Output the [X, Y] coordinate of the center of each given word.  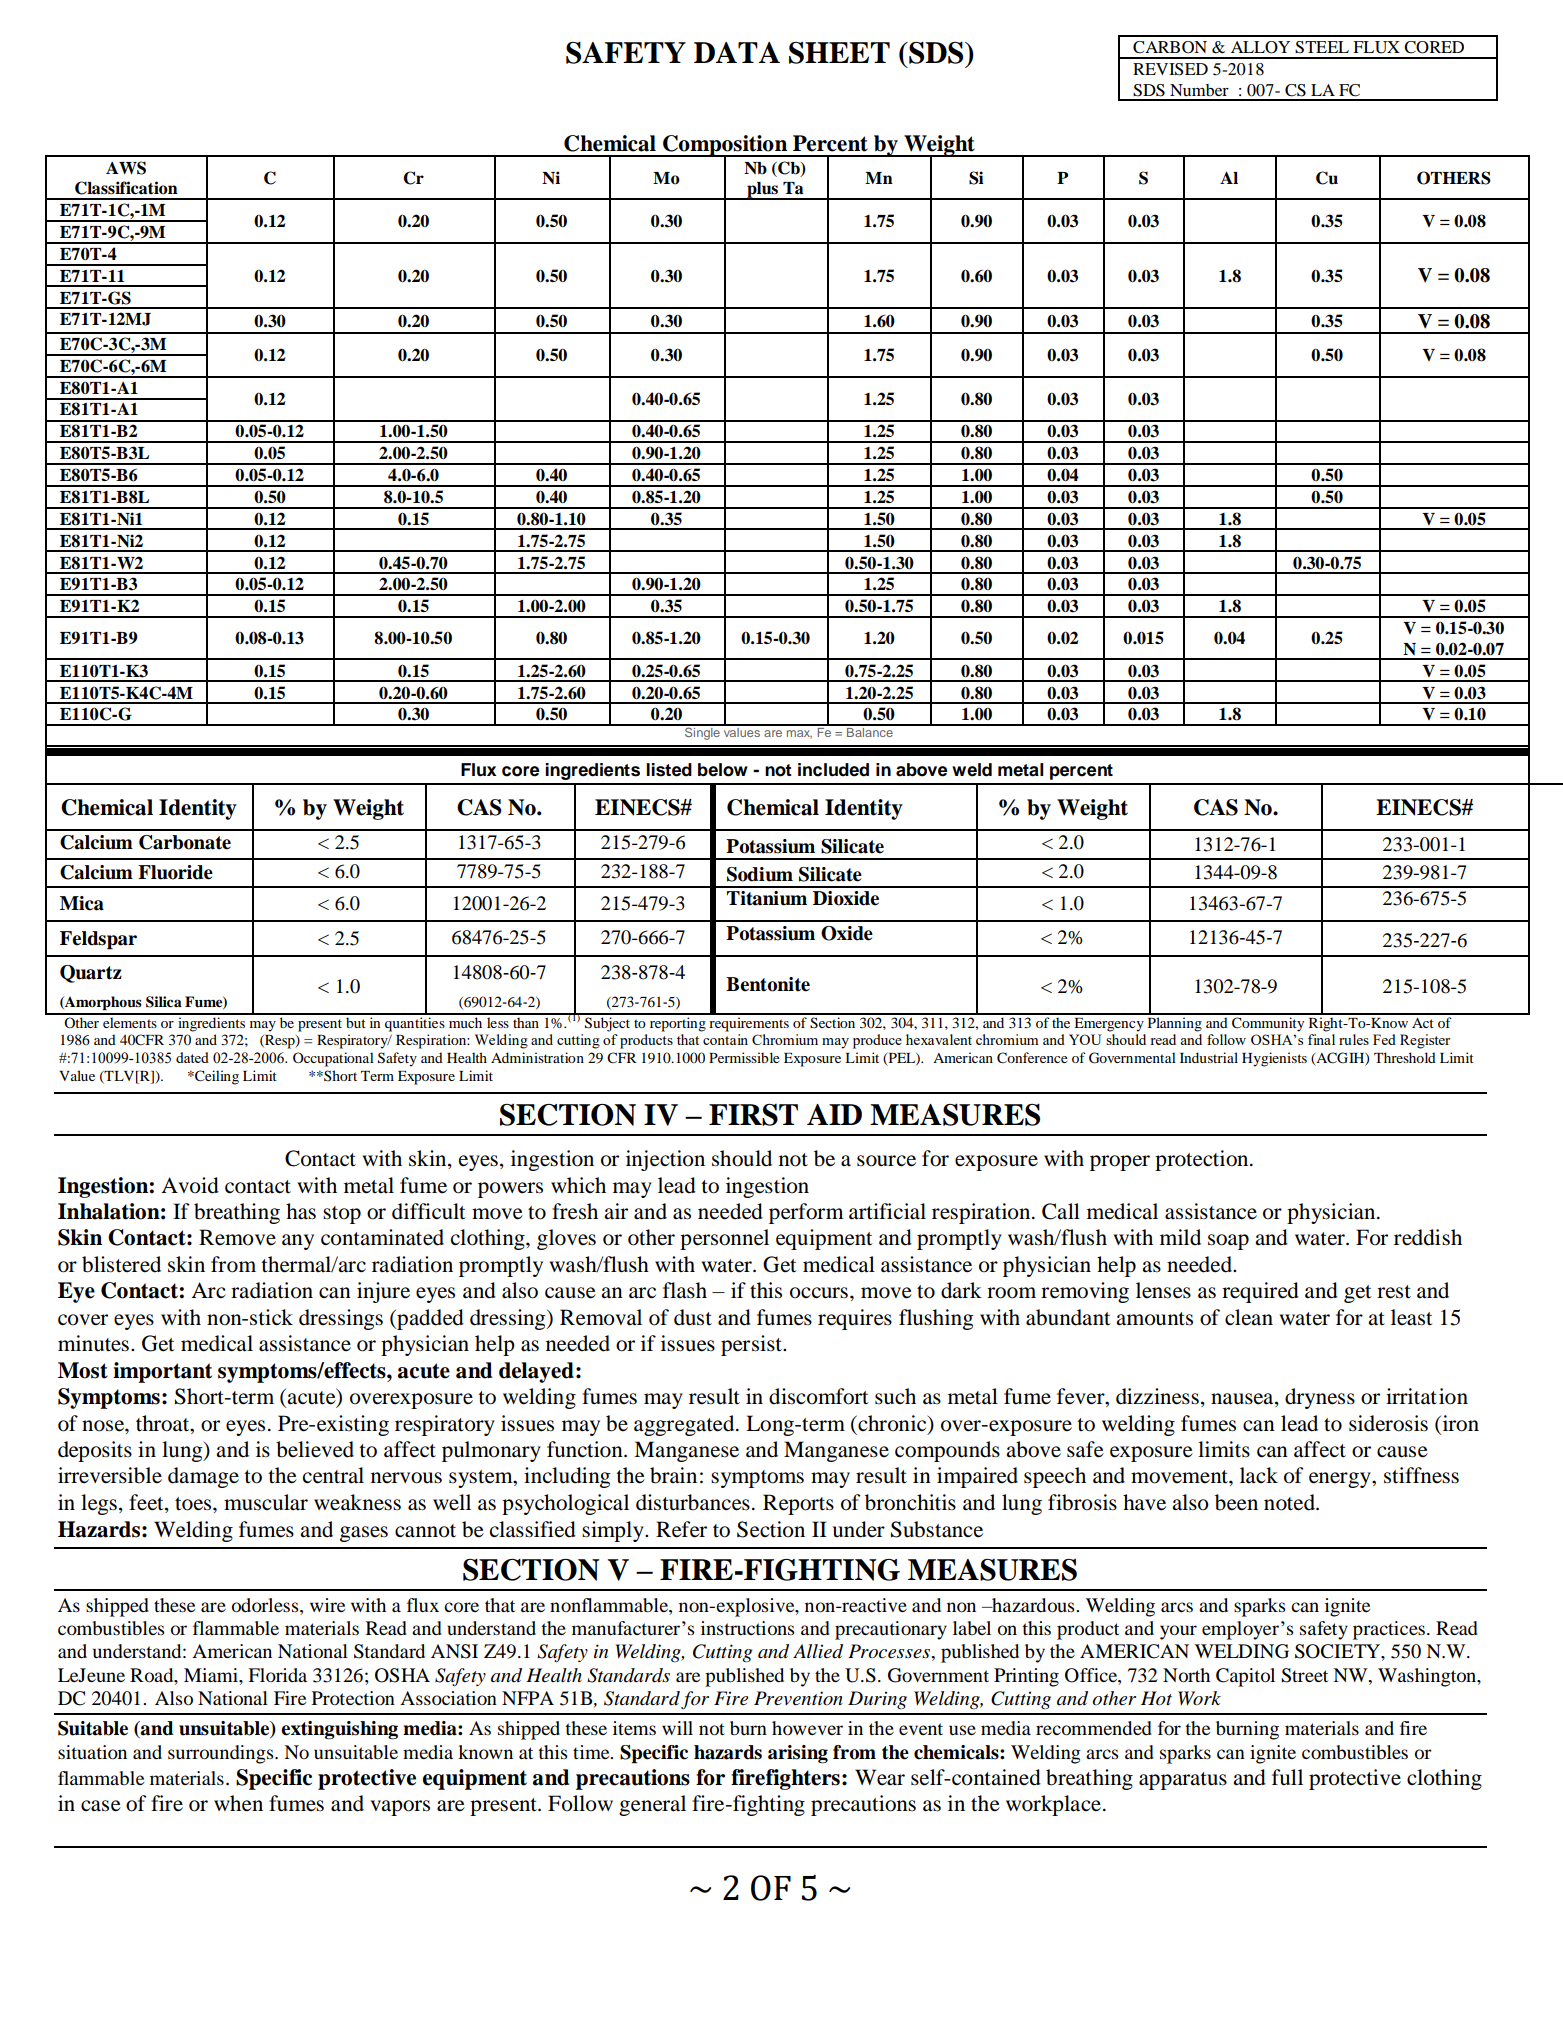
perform [806, 1213]
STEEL [1322, 47]
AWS [126, 168]
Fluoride [175, 872]
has [301, 1211]
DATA [737, 52]
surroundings [222, 1754]
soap [1228, 1242]
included [833, 770]
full [1287, 1777]
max [799, 734]
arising [798, 1754]
